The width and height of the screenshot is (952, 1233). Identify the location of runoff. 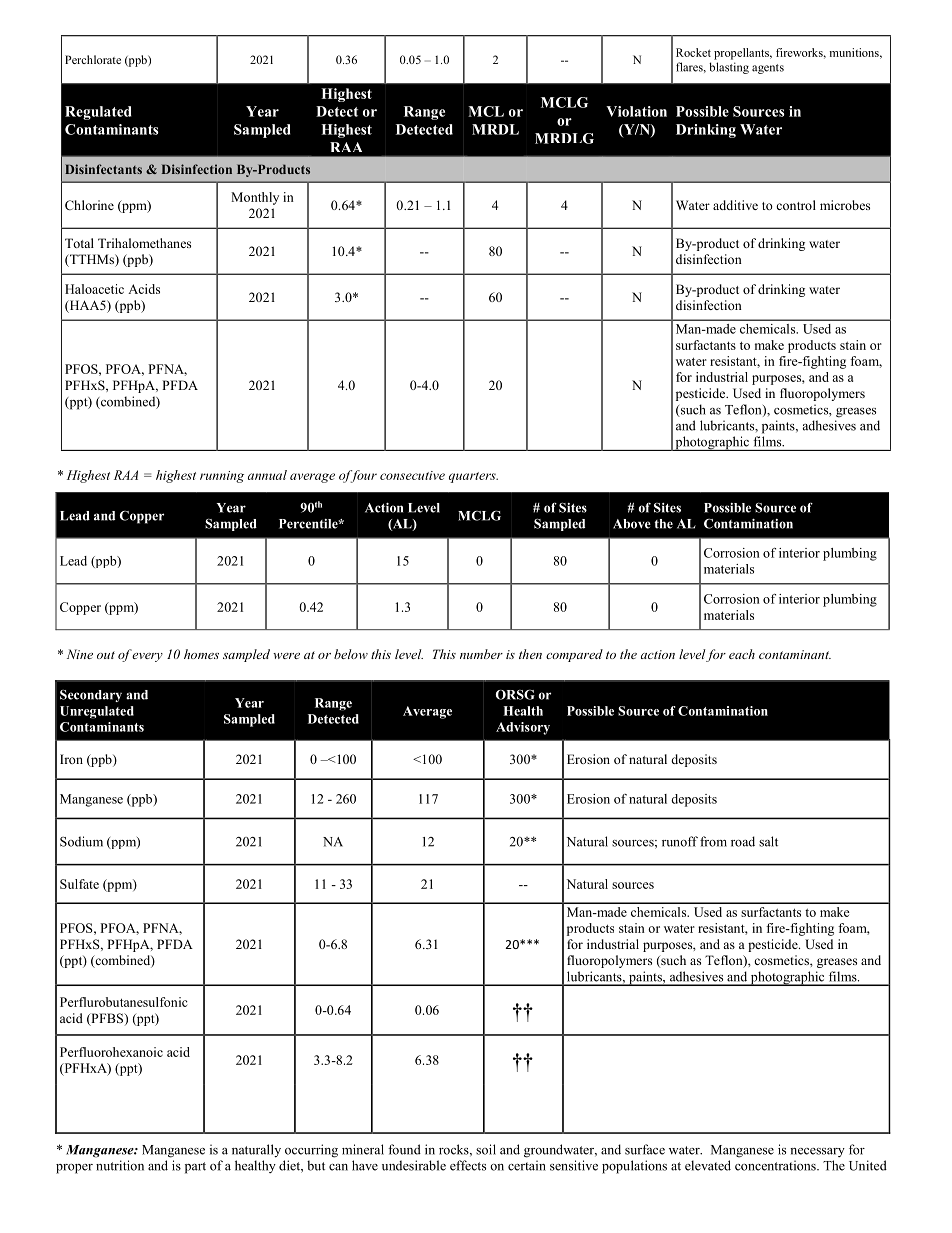
(680, 841).
